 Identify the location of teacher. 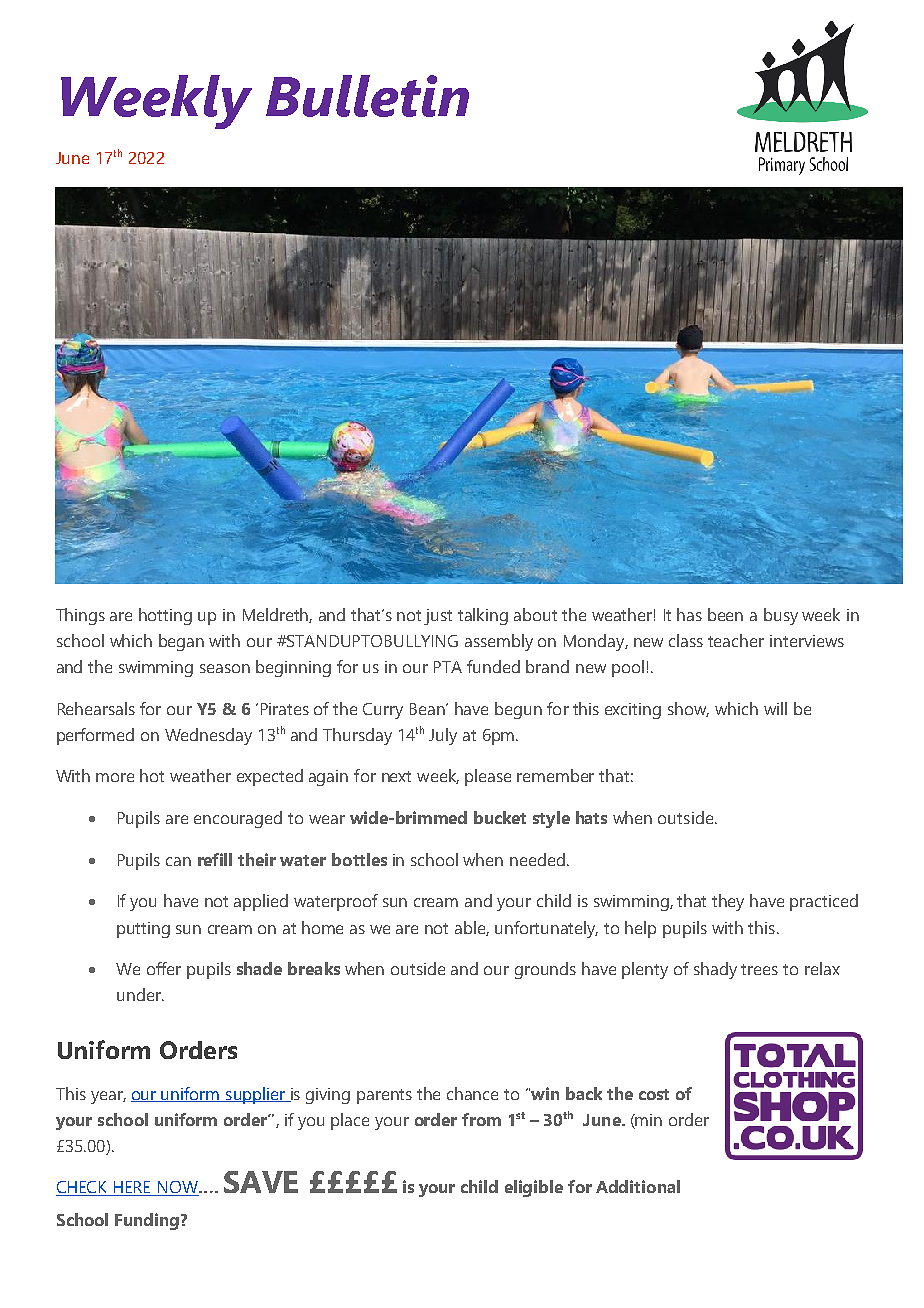
(736, 640).
